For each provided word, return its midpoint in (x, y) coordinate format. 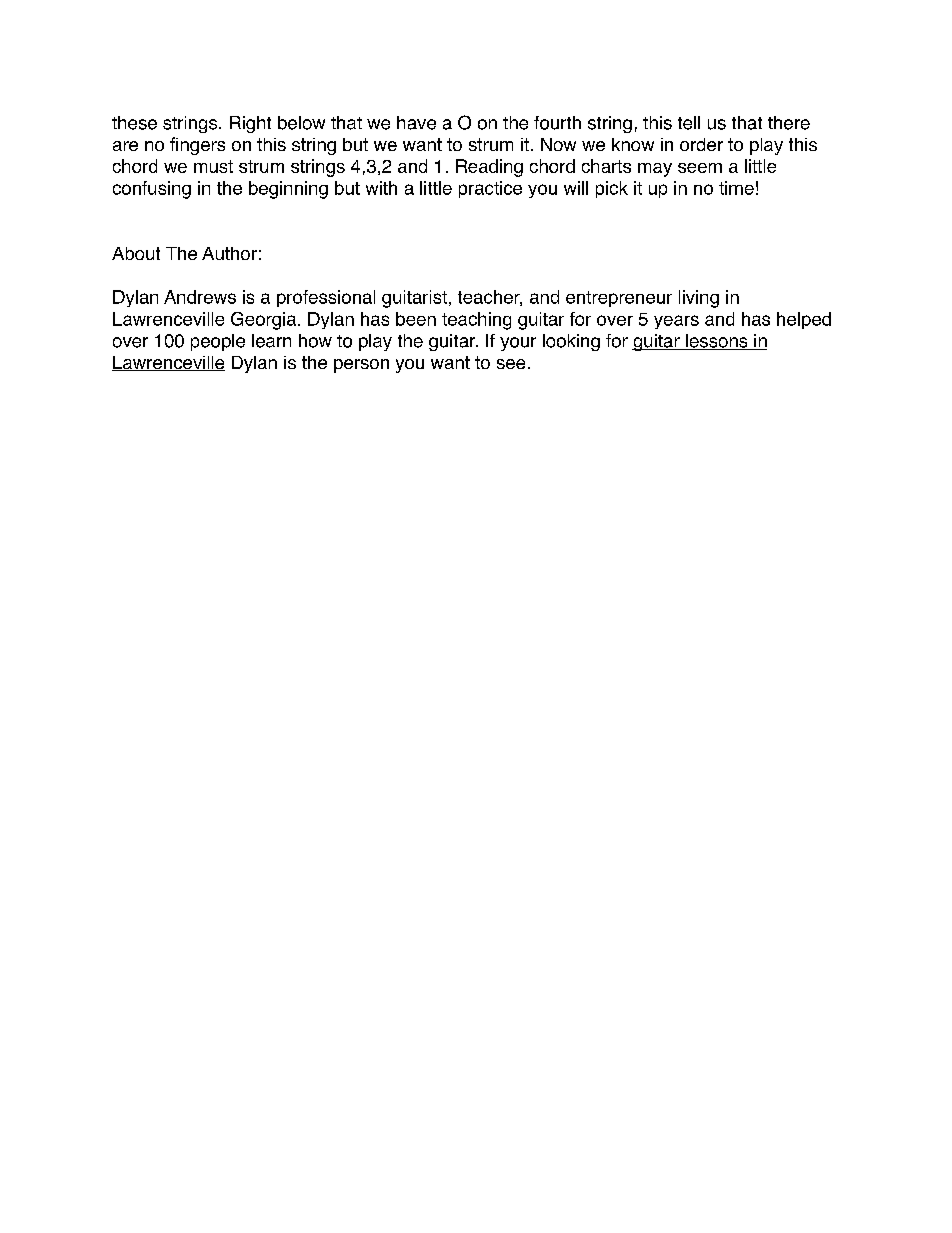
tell (689, 123)
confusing (152, 190)
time (736, 188)
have (416, 123)
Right (250, 124)
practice (490, 189)
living (699, 299)
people (218, 342)
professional (326, 298)
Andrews (200, 297)
